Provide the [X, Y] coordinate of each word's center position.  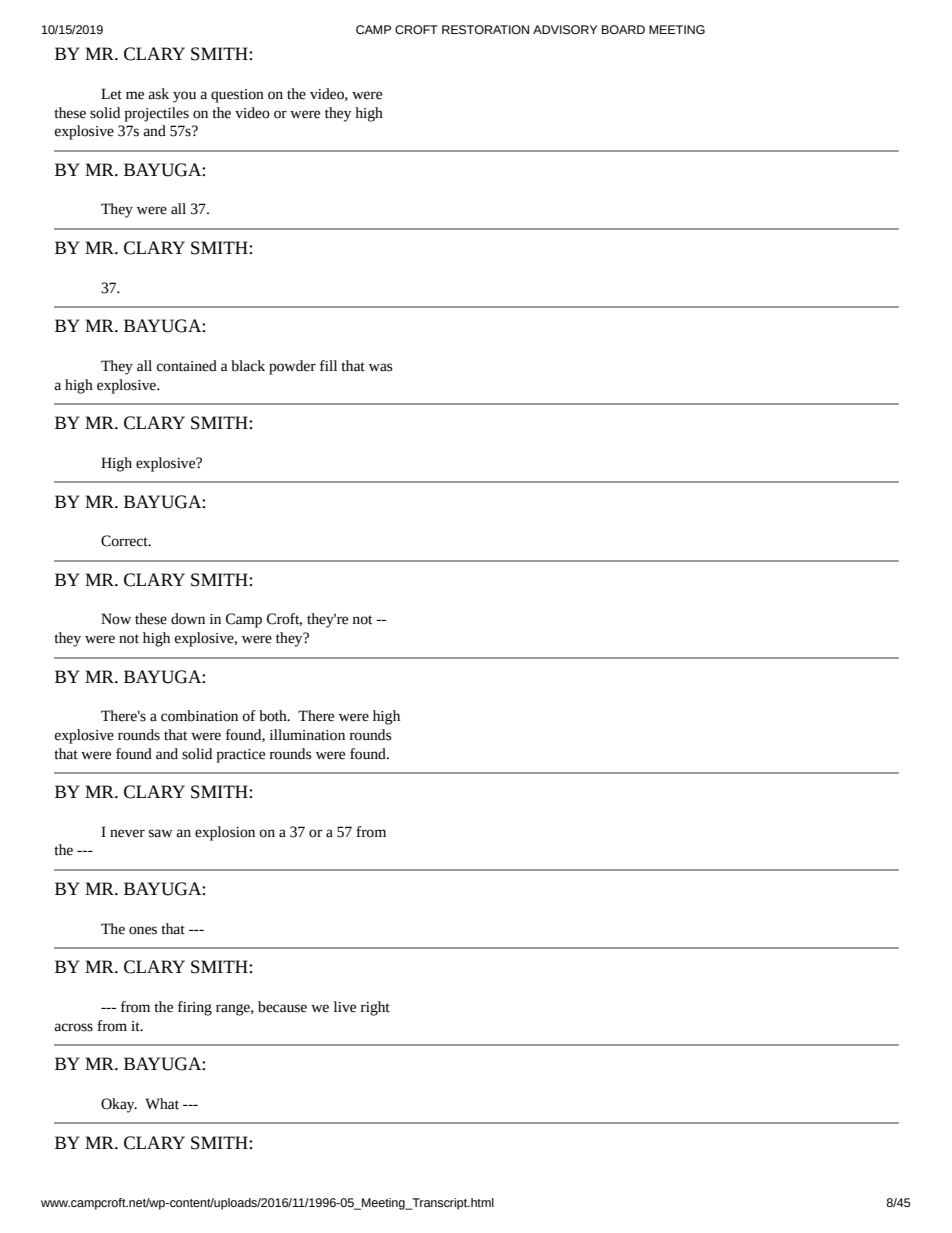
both [274, 716]
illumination [307, 735]
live [345, 1007]
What [162, 1104]
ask [158, 94]
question [237, 96]
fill [328, 365]
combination [199, 716]
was [381, 367]
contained [187, 366]
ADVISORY [565, 30]
